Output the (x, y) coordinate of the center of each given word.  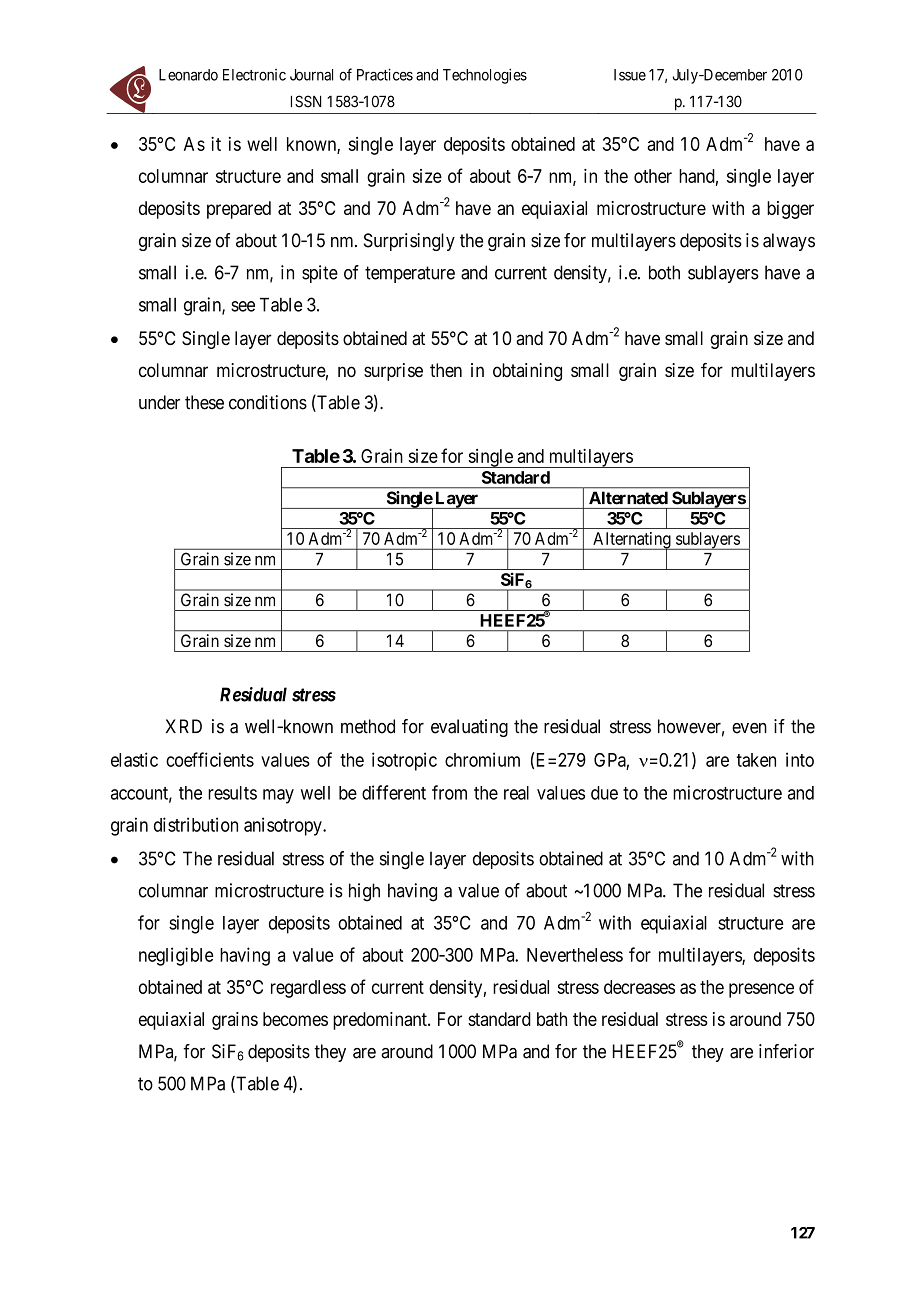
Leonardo (188, 75)
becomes (295, 1019)
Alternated (628, 498)
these (204, 402)
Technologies (485, 76)
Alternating (632, 541)
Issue (630, 75)
